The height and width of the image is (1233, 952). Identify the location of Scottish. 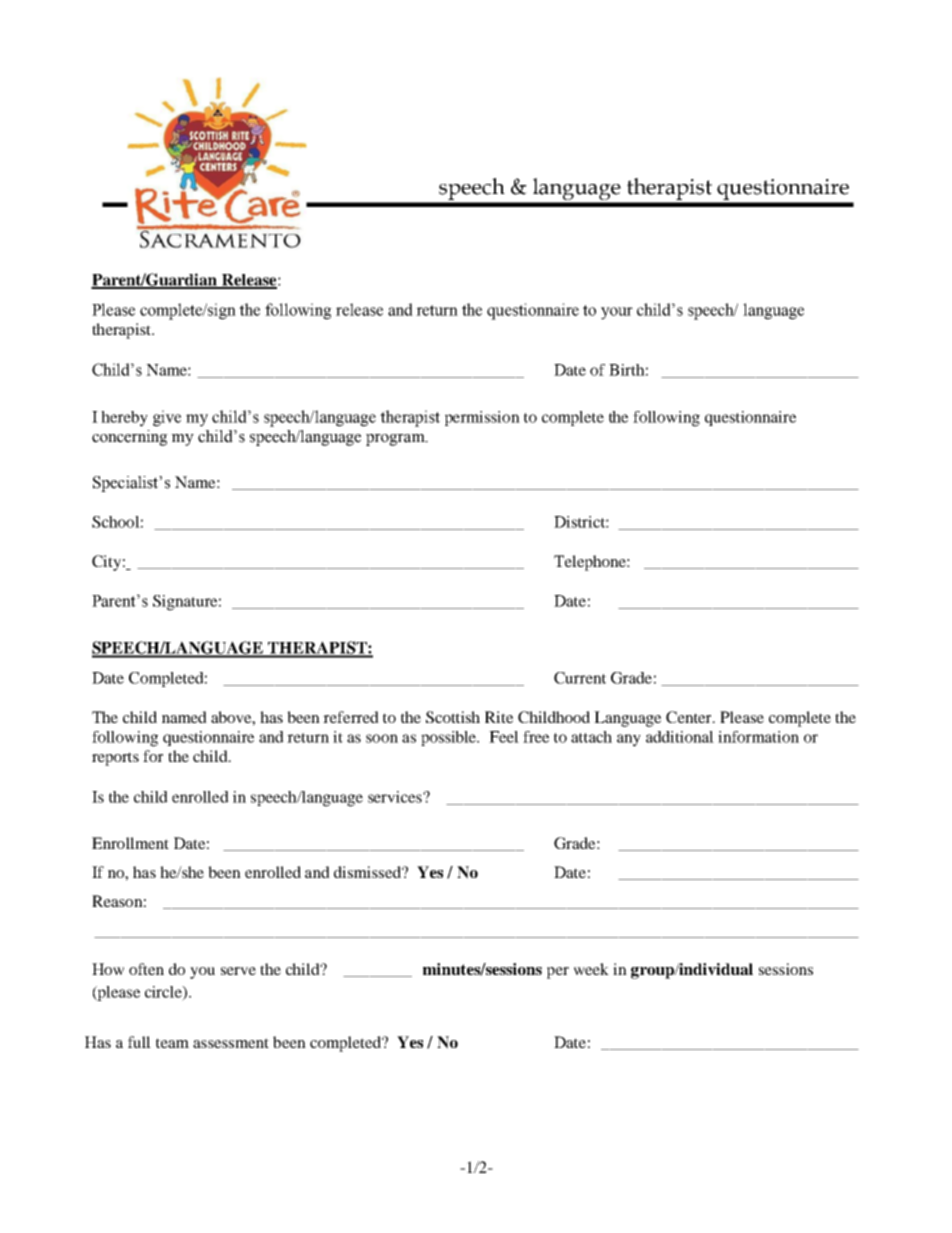
(453, 717).
